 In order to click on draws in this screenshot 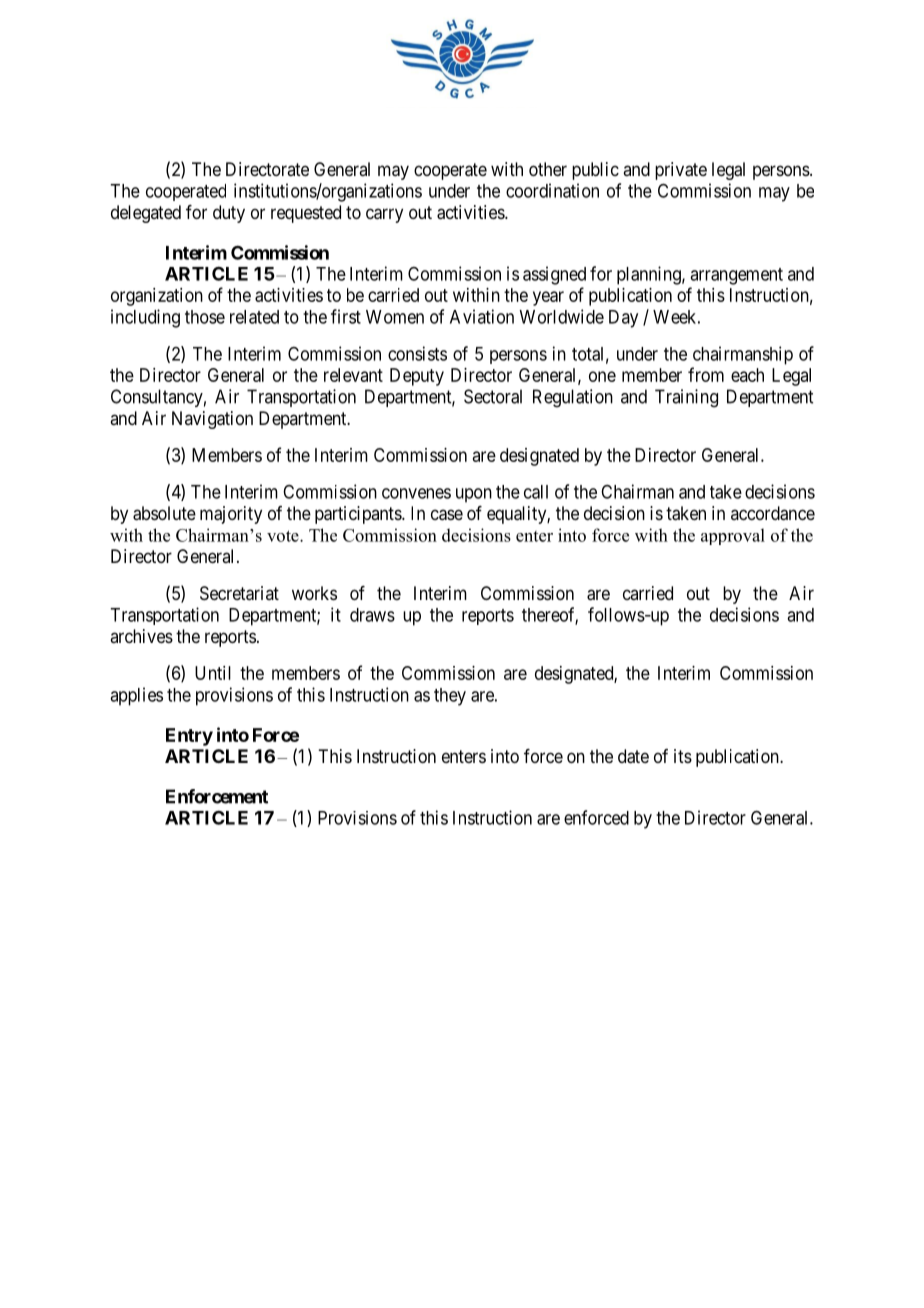, I will do `click(372, 615)`.
